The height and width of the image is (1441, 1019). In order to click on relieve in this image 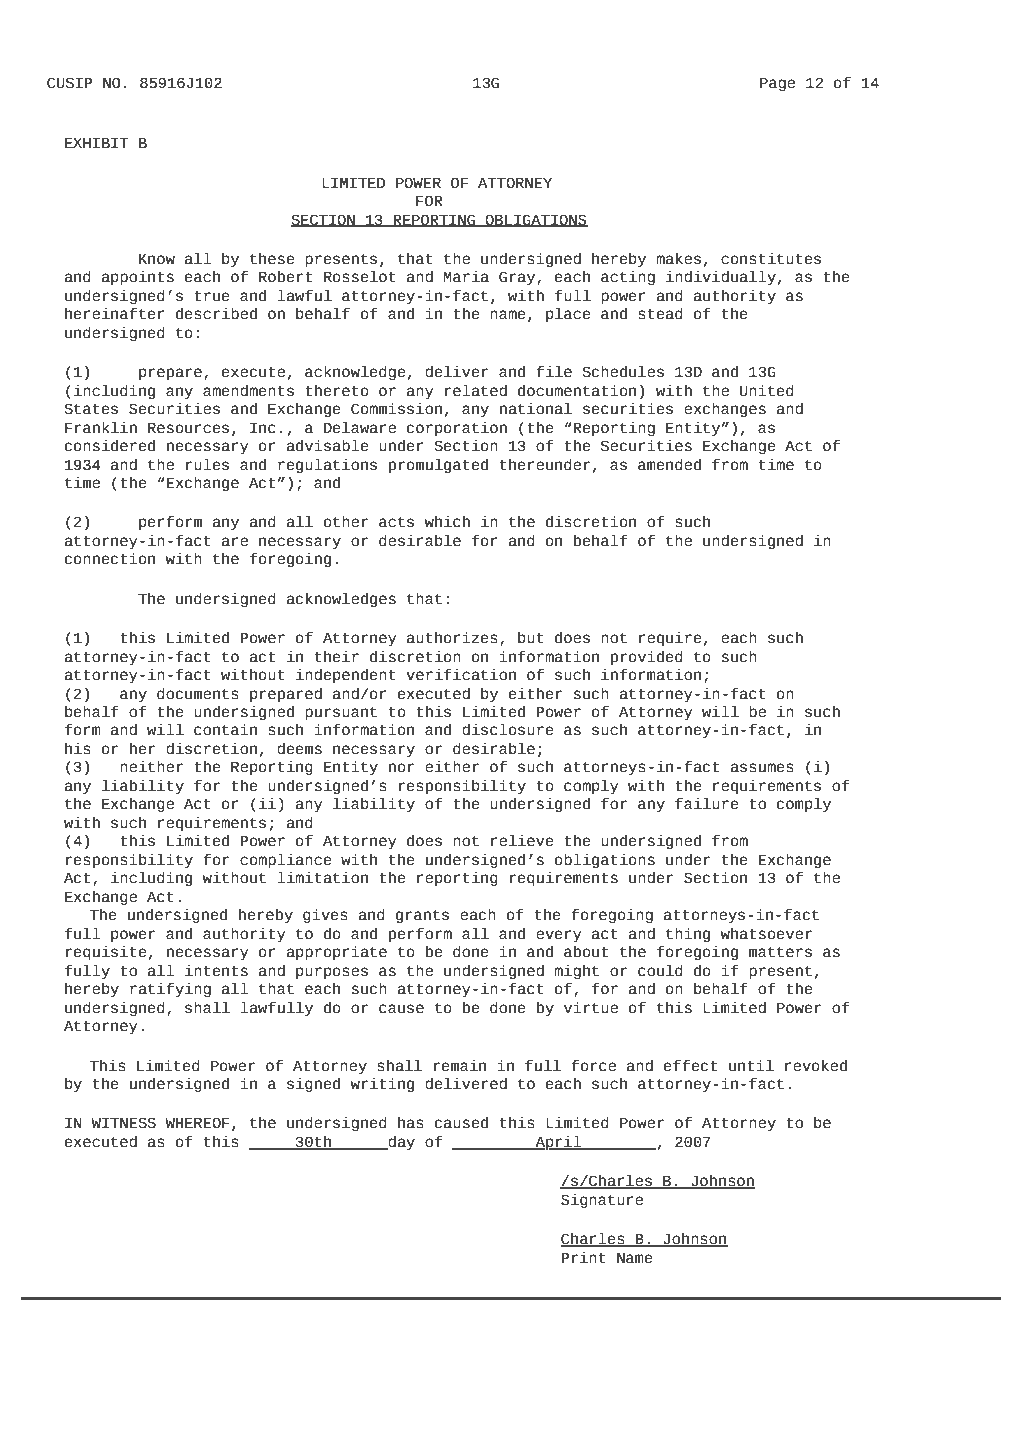, I will do `click(522, 841)`.
